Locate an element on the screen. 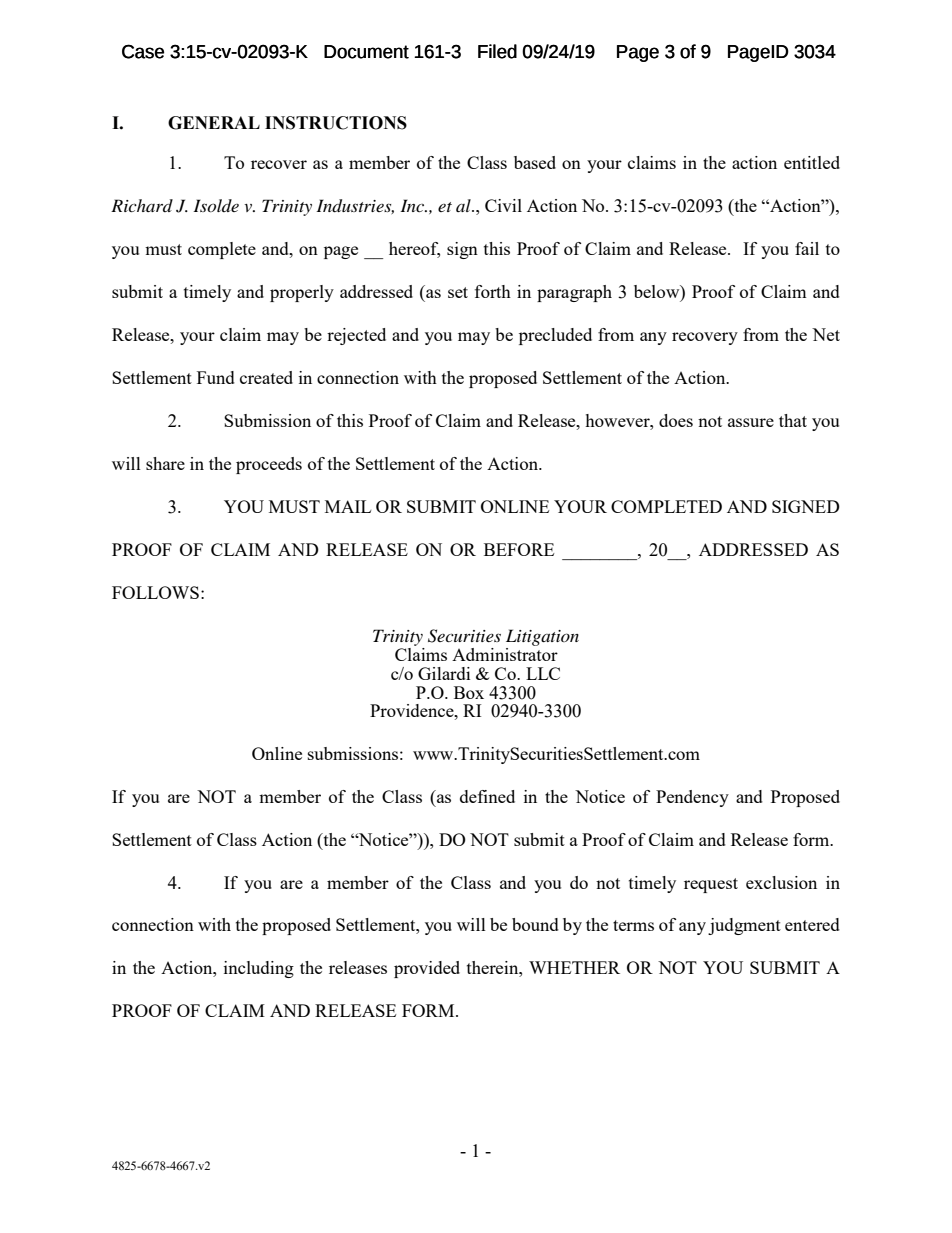 This screenshot has width=952, height=1233. proceeds is located at coordinates (269, 465).
